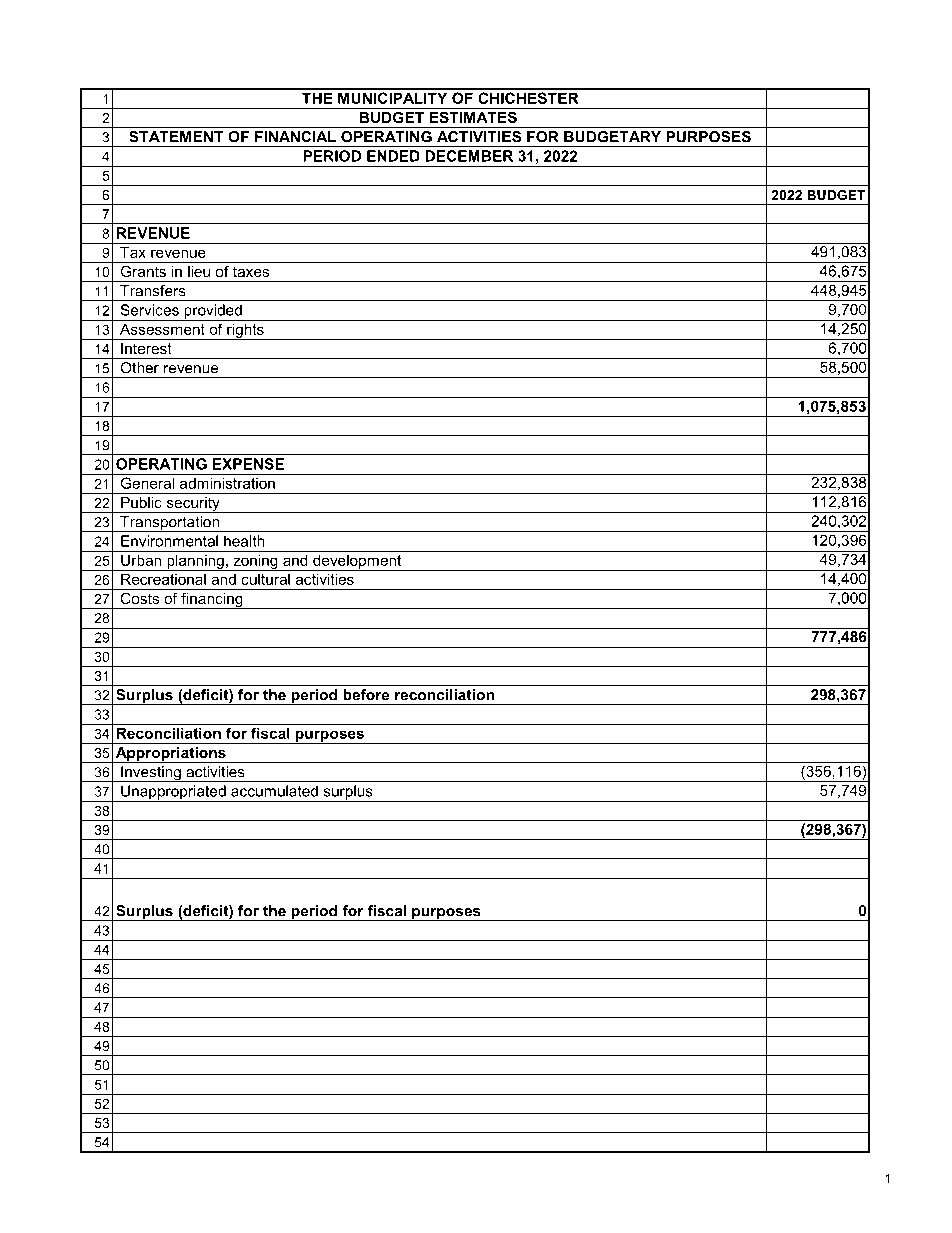 This screenshot has height=1233, width=952. What do you see at coordinates (150, 310) in the screenshot?
I see `Services` at bounding box center [150, 310].
